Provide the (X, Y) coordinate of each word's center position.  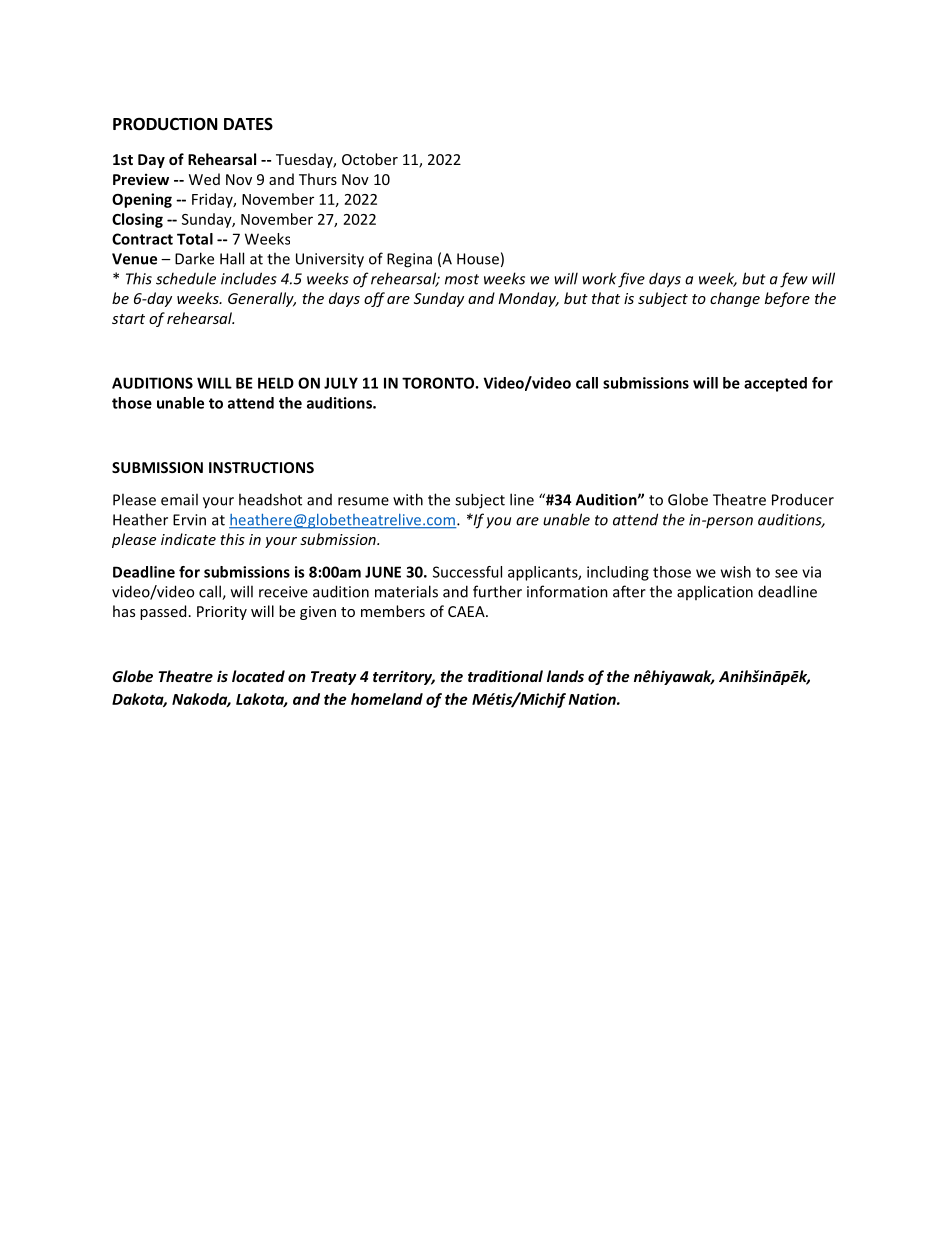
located (258, 676)
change (735, 299)
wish (736, 572)
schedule (186, 278)
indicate (188, 539)
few (794, 280)
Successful (467, 572)
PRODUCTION (165, 124)
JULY (341, 383)
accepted (775, 384)
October (370, 159)
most (462, 279)
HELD (276, 383)
